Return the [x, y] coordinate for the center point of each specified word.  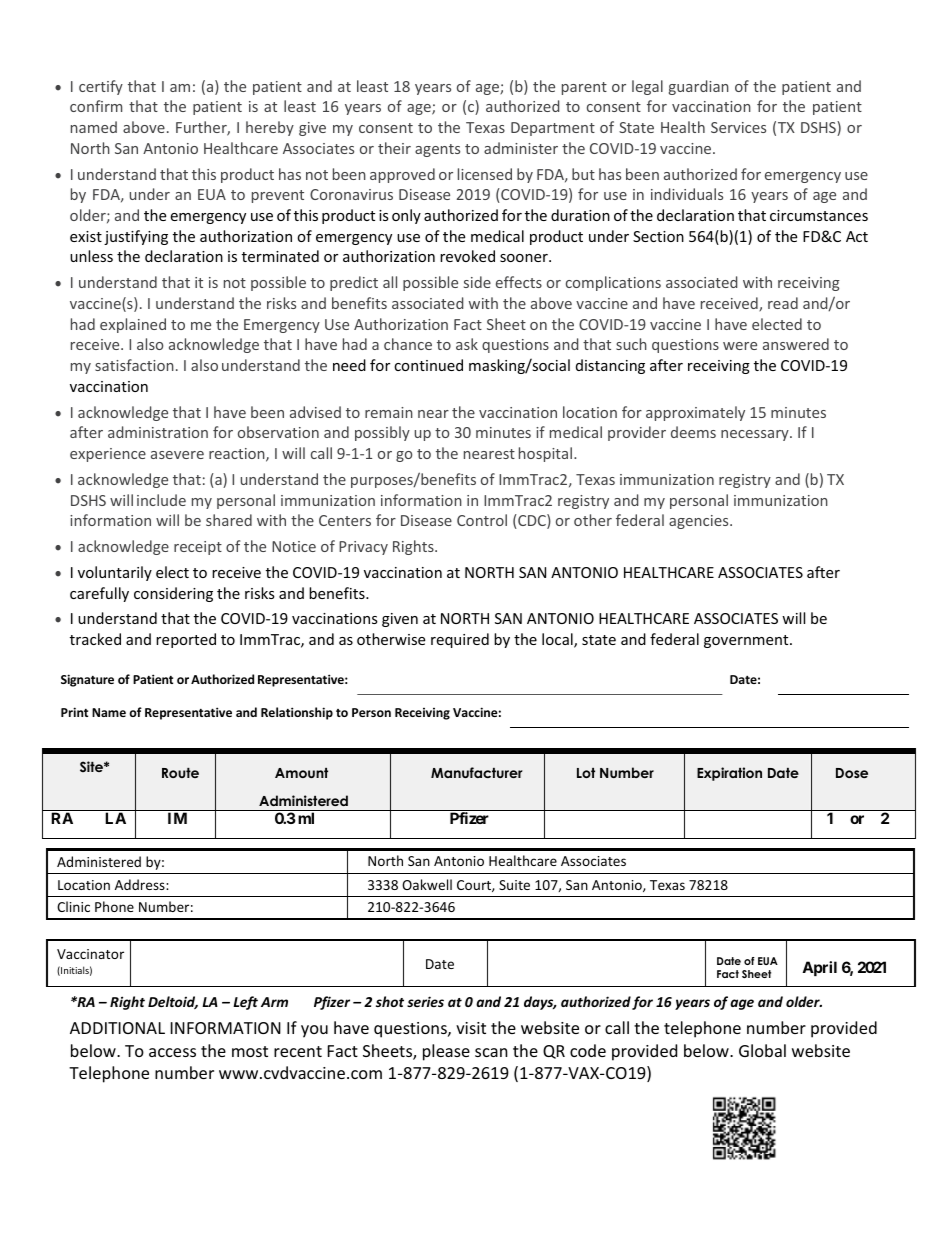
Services [738, 127]
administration [158, 432]
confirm [96, 106]
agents [437, 150]
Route [180, 773]
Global [762, 1050]
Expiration [729, 774]
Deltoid [173, 1002]
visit [471, 1028]
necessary [756, 435]
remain [389, 412]
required [460, 640]
